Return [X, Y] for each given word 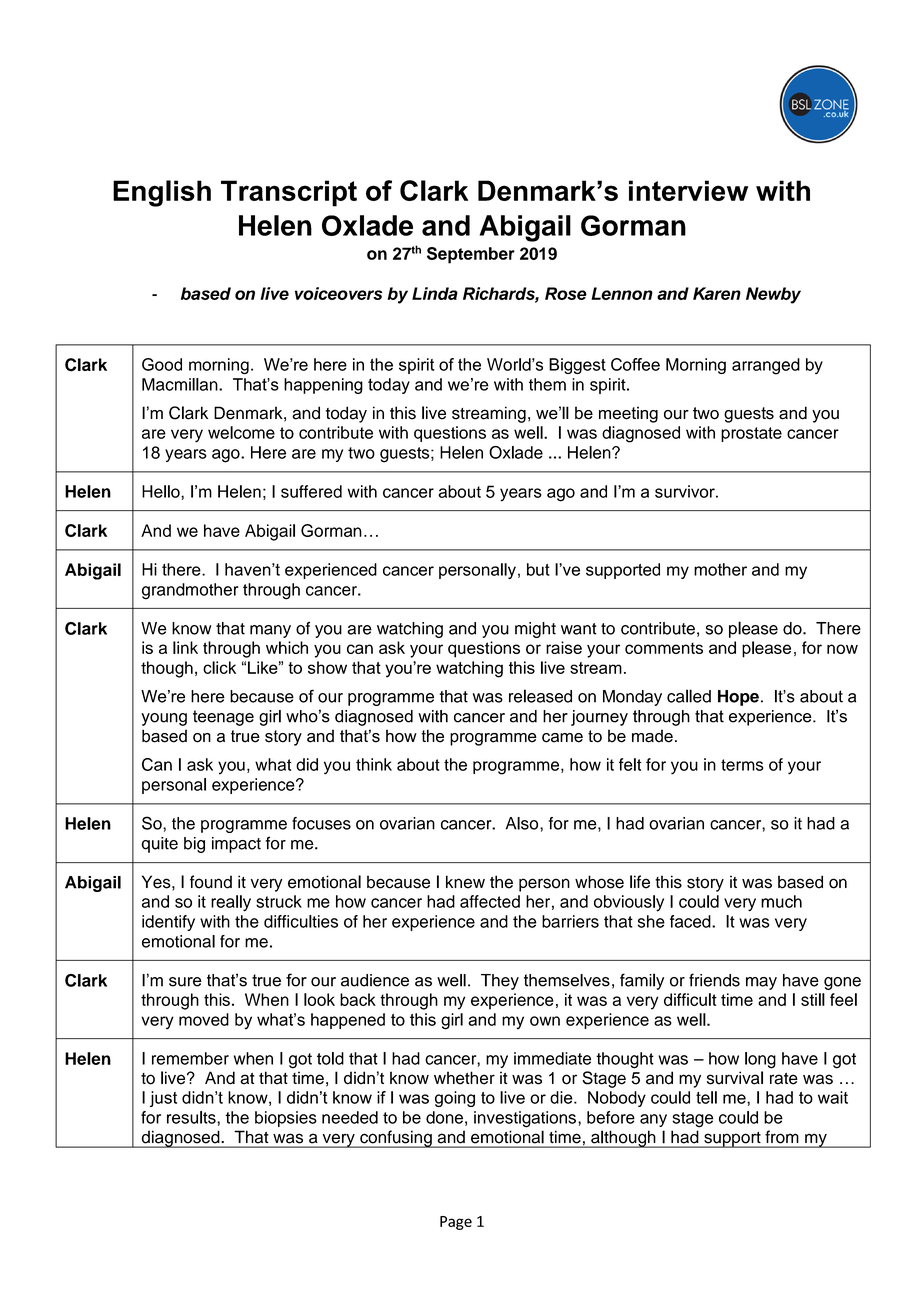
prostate [751, 434]
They [500, 982]
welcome [241, 432]
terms [742, 765]
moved [204, 1019]
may [761, 983]
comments [664, 648]
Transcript [289, 193]
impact [236, 845]
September [471, 255]
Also [523, 823]
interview [688, 190]
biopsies [286, 1119]
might [535, 630]
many [270, 631]
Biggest [577, 366]
